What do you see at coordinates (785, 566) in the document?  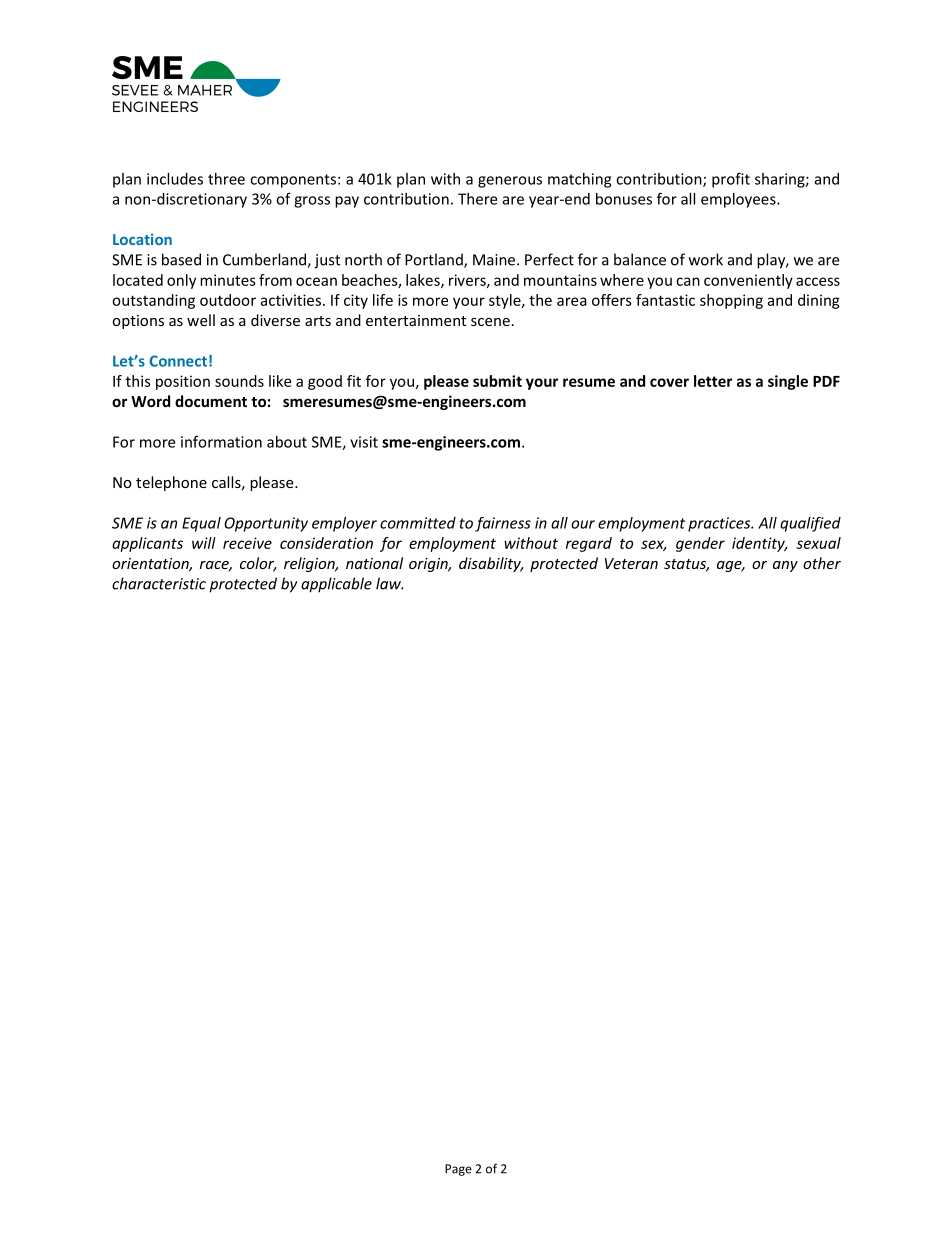 I see `any` at bounding box center [785, 566].
